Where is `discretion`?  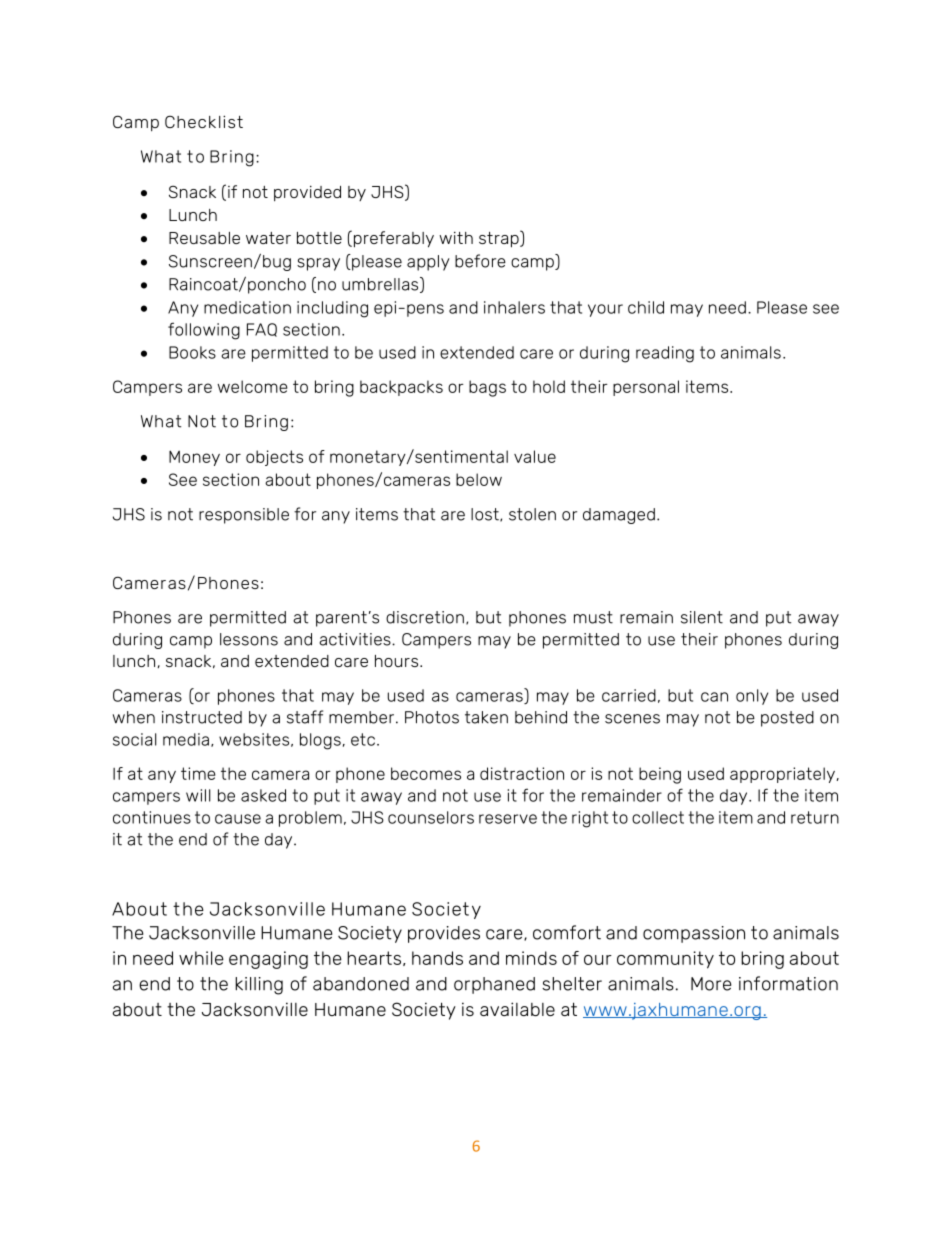
discretion is located at coordinates (425, 617).
